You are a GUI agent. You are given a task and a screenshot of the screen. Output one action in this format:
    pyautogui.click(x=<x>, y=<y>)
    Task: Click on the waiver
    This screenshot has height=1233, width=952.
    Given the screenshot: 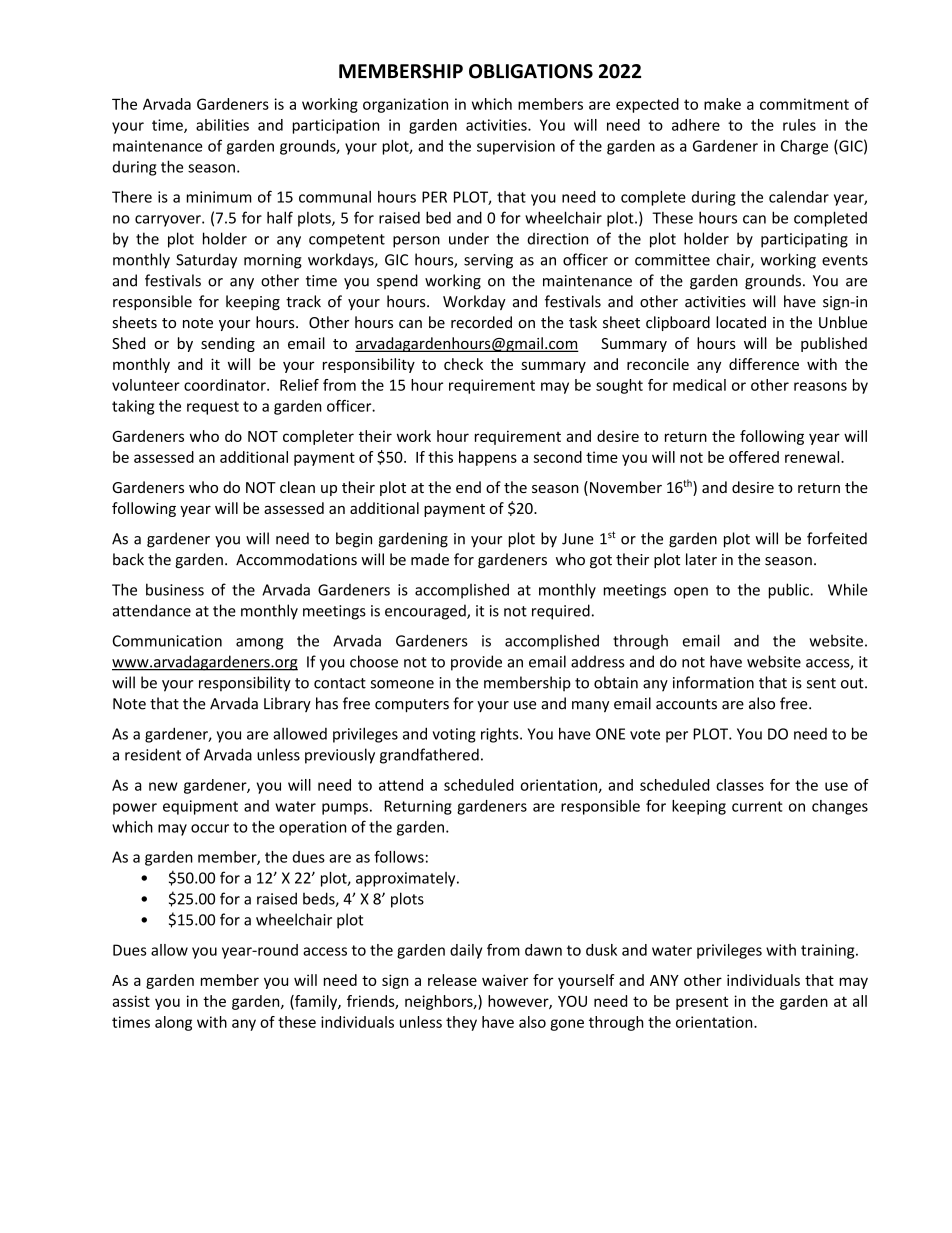 What is the action you would take?
    pyautogui.click(x=505, y=980)
